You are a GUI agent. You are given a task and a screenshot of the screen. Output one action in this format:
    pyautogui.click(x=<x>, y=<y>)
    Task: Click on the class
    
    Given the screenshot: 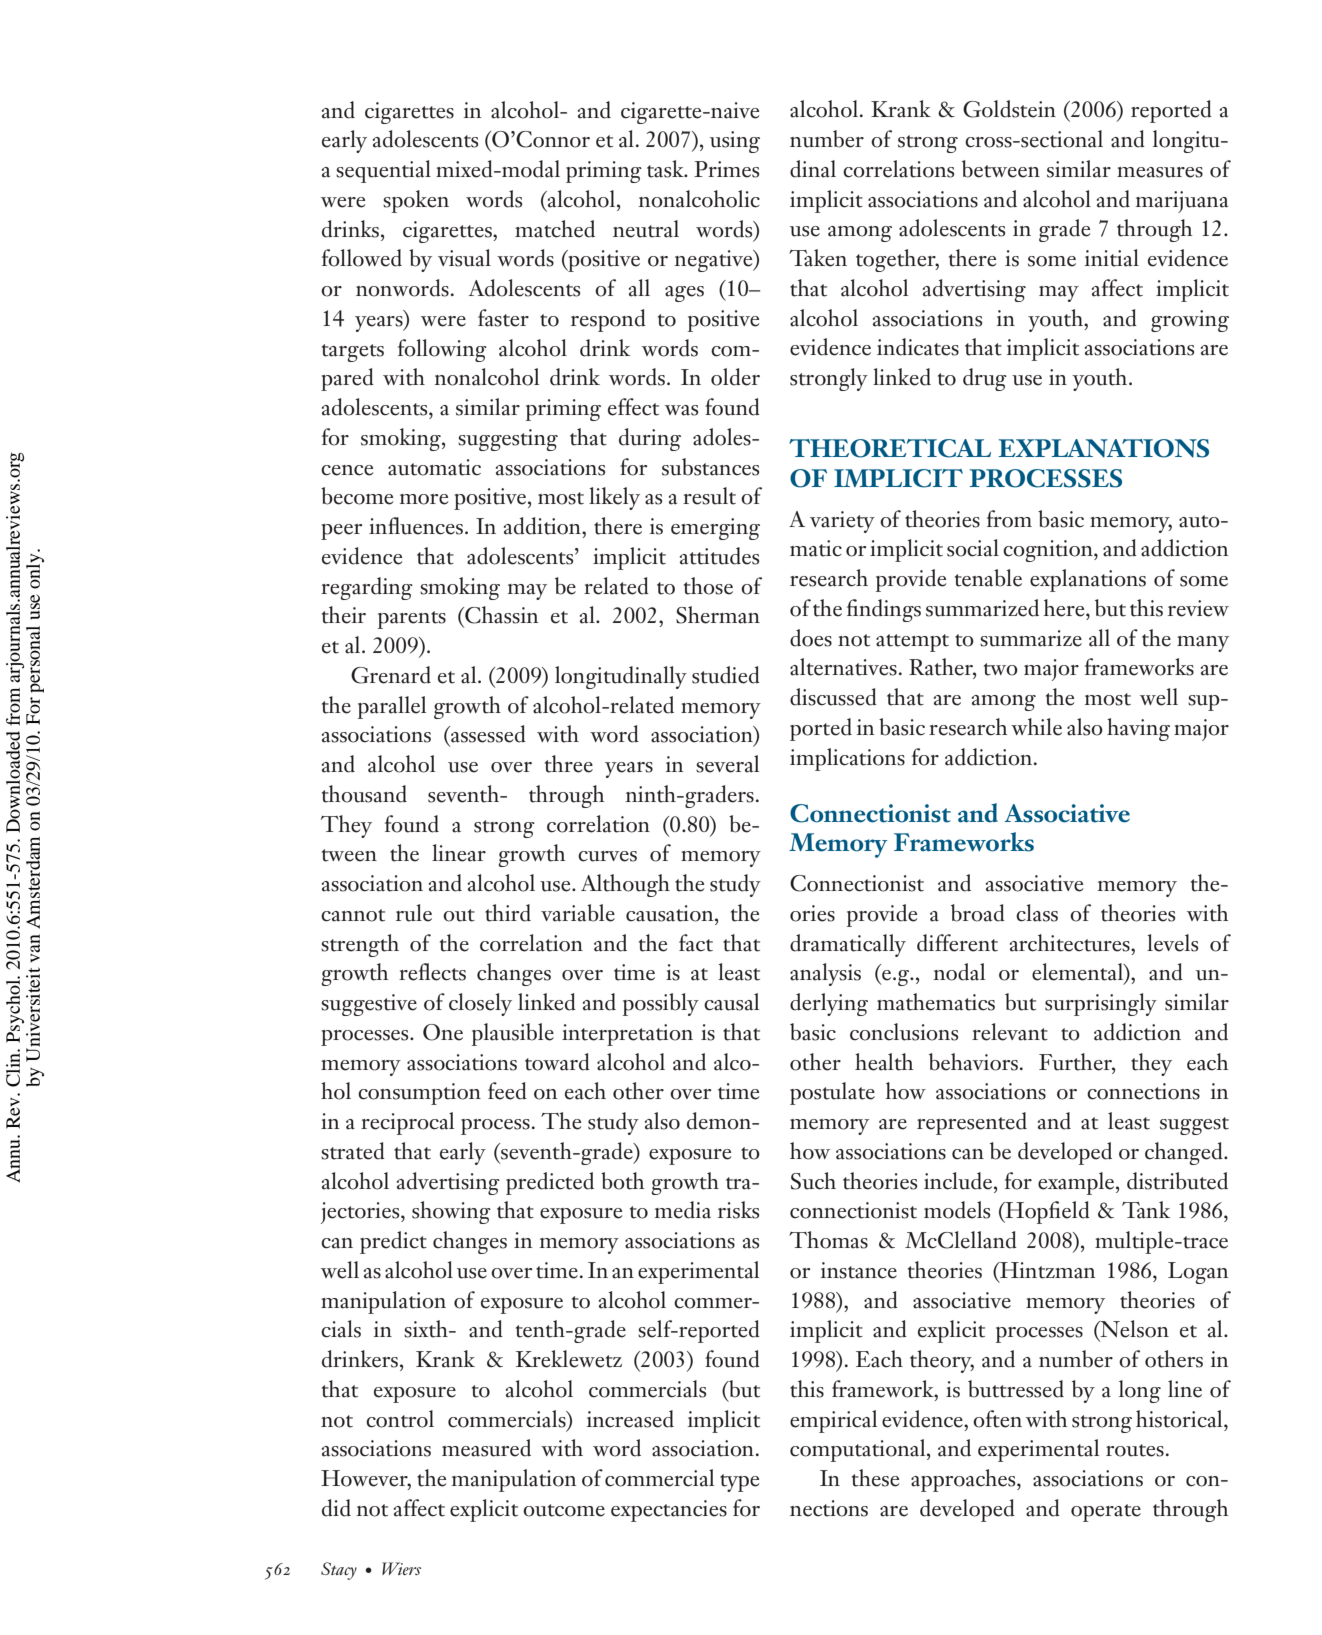 What is the action you would take?
    pyautogui.click(x=1037, y=913)
